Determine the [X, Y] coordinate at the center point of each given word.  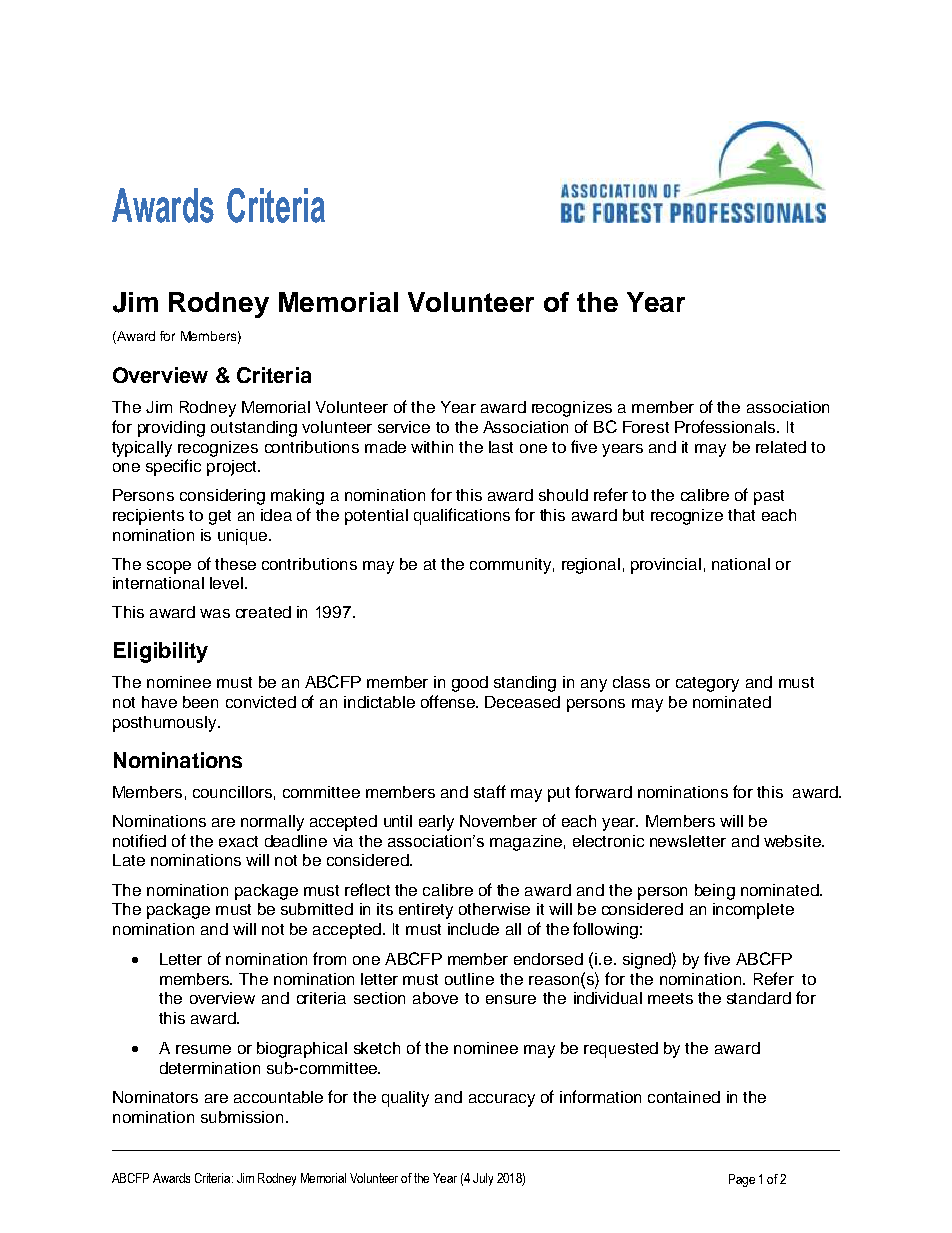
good [470, 684]
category [707, 684]
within [432, 447]
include [473, 929]
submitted [317, 909]
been [200, 702]
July [483, 1179]
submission [242, 1117]
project [233, 468]
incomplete [753, 911]
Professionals [726, 426]
